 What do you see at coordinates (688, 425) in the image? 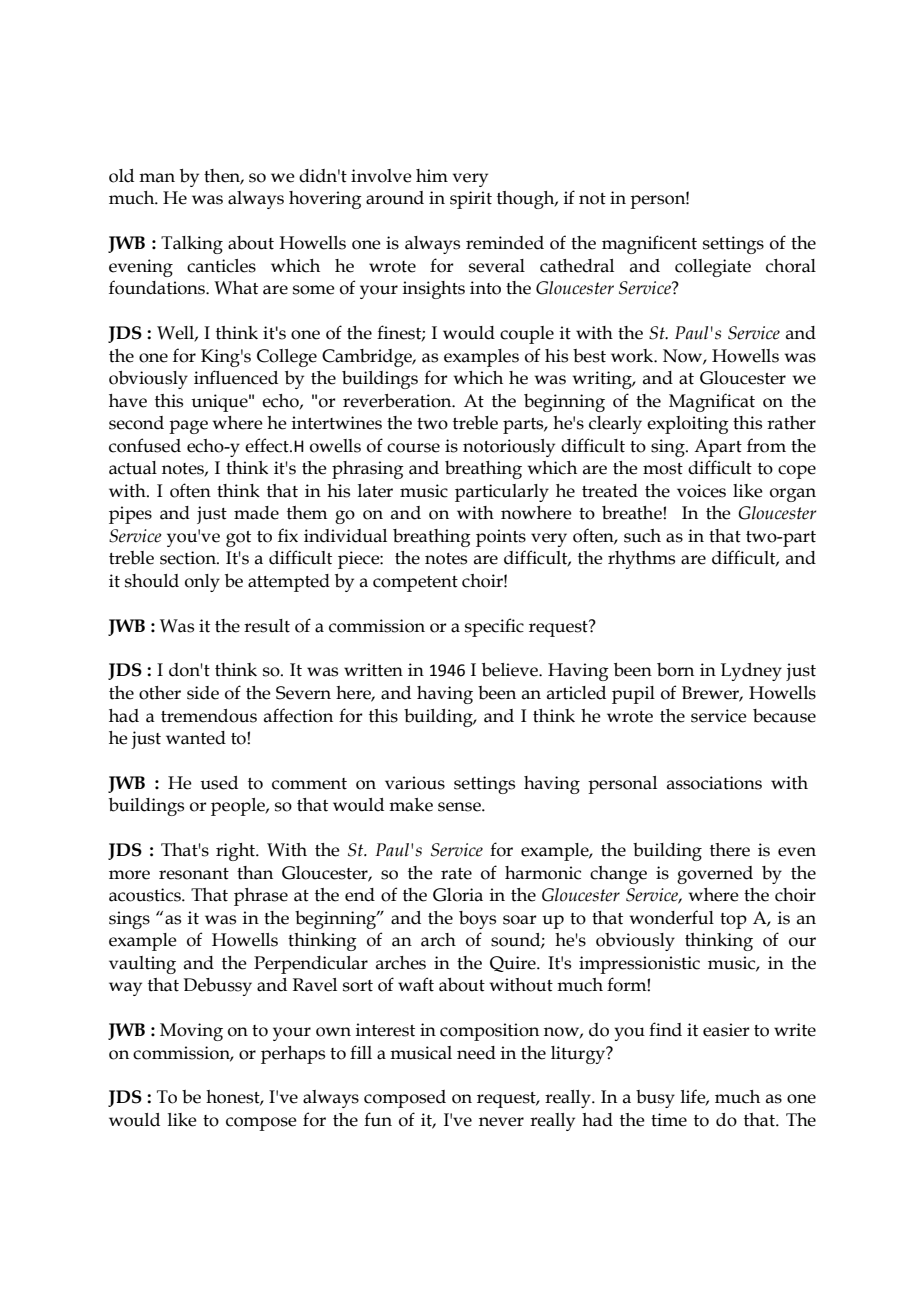
I see `exploiting` at bounding box center [688, 425].
